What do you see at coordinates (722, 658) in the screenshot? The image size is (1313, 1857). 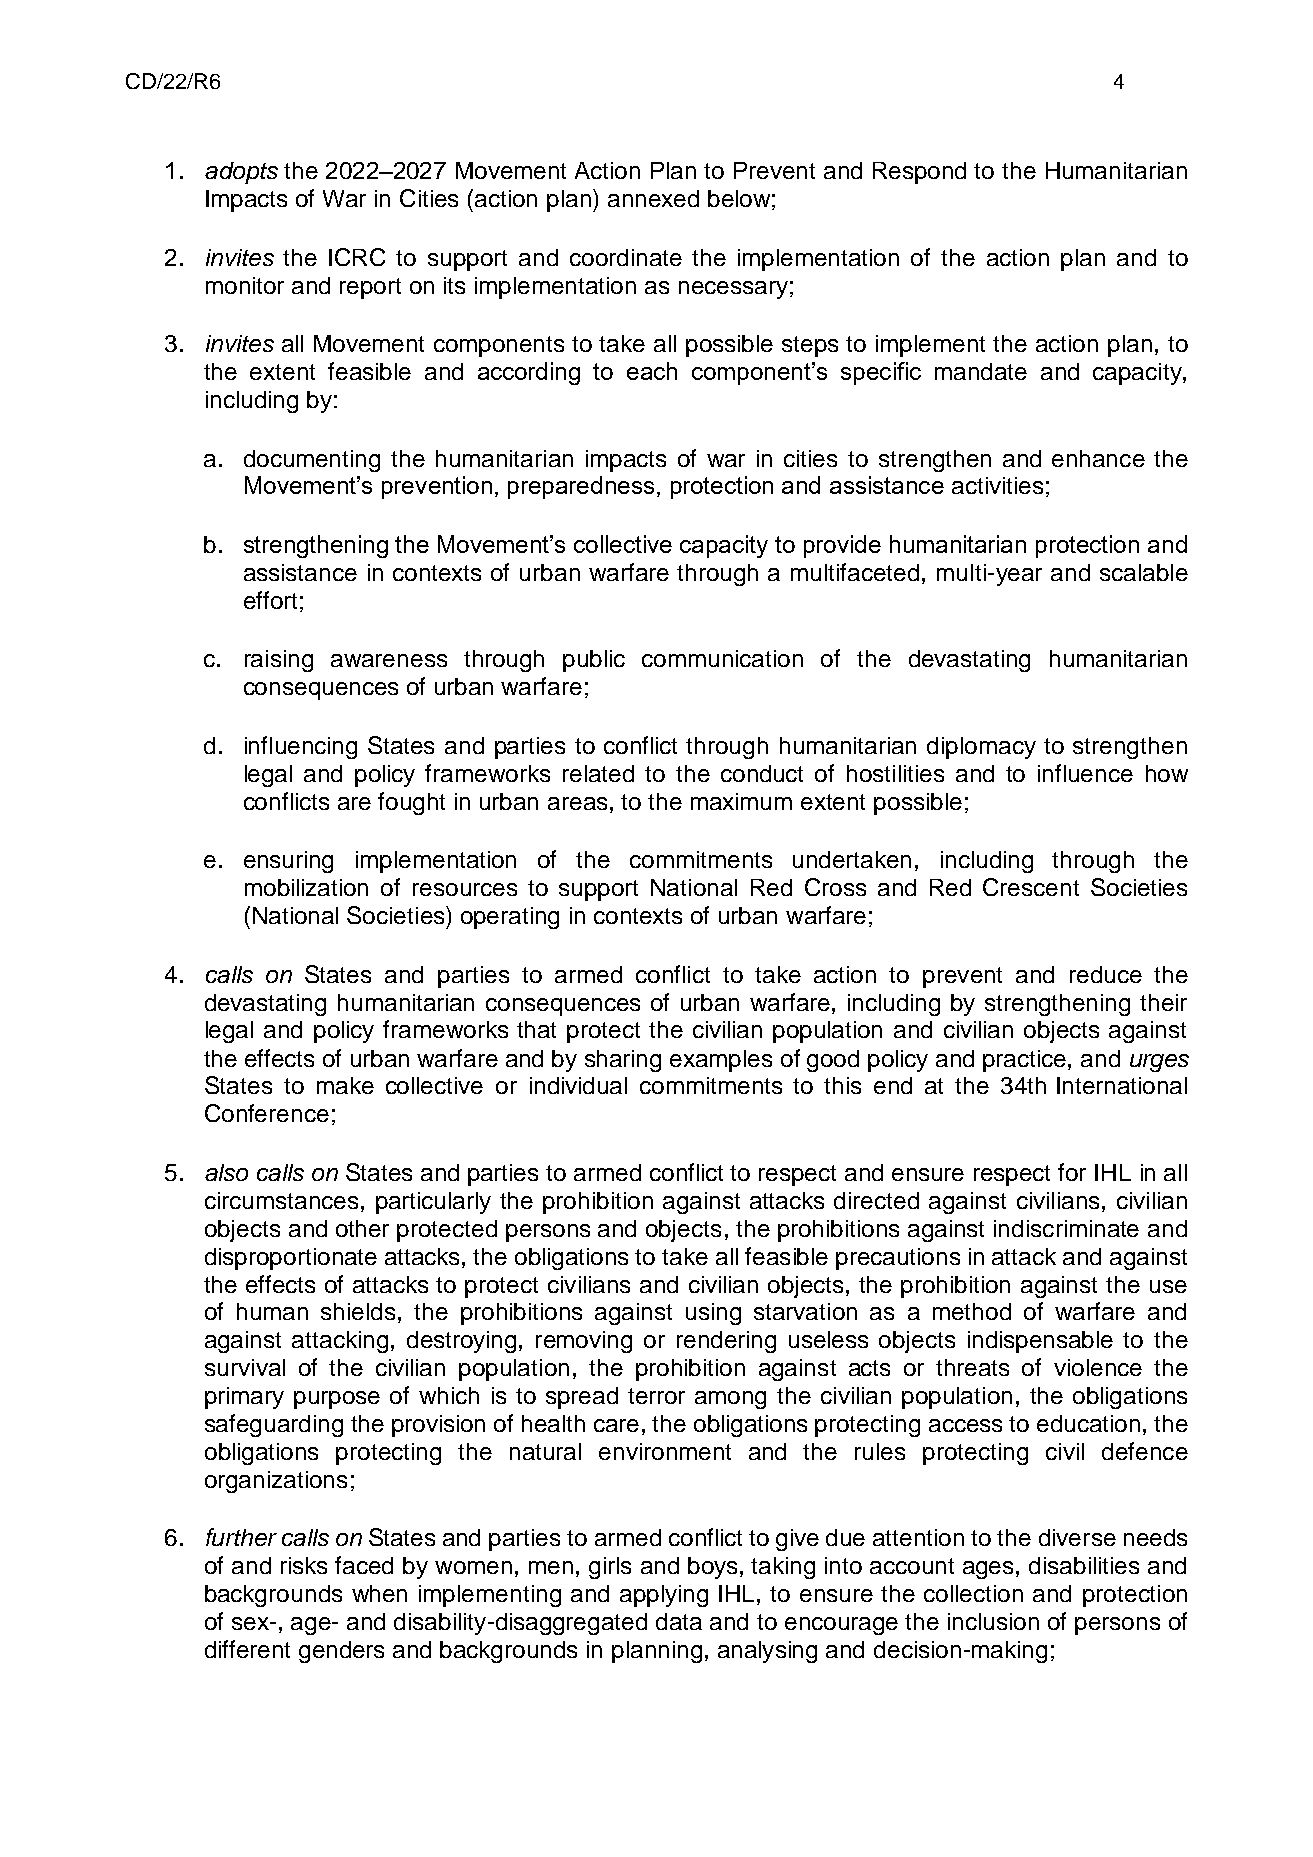 I see `communication` at bounding box center [722, 658].
